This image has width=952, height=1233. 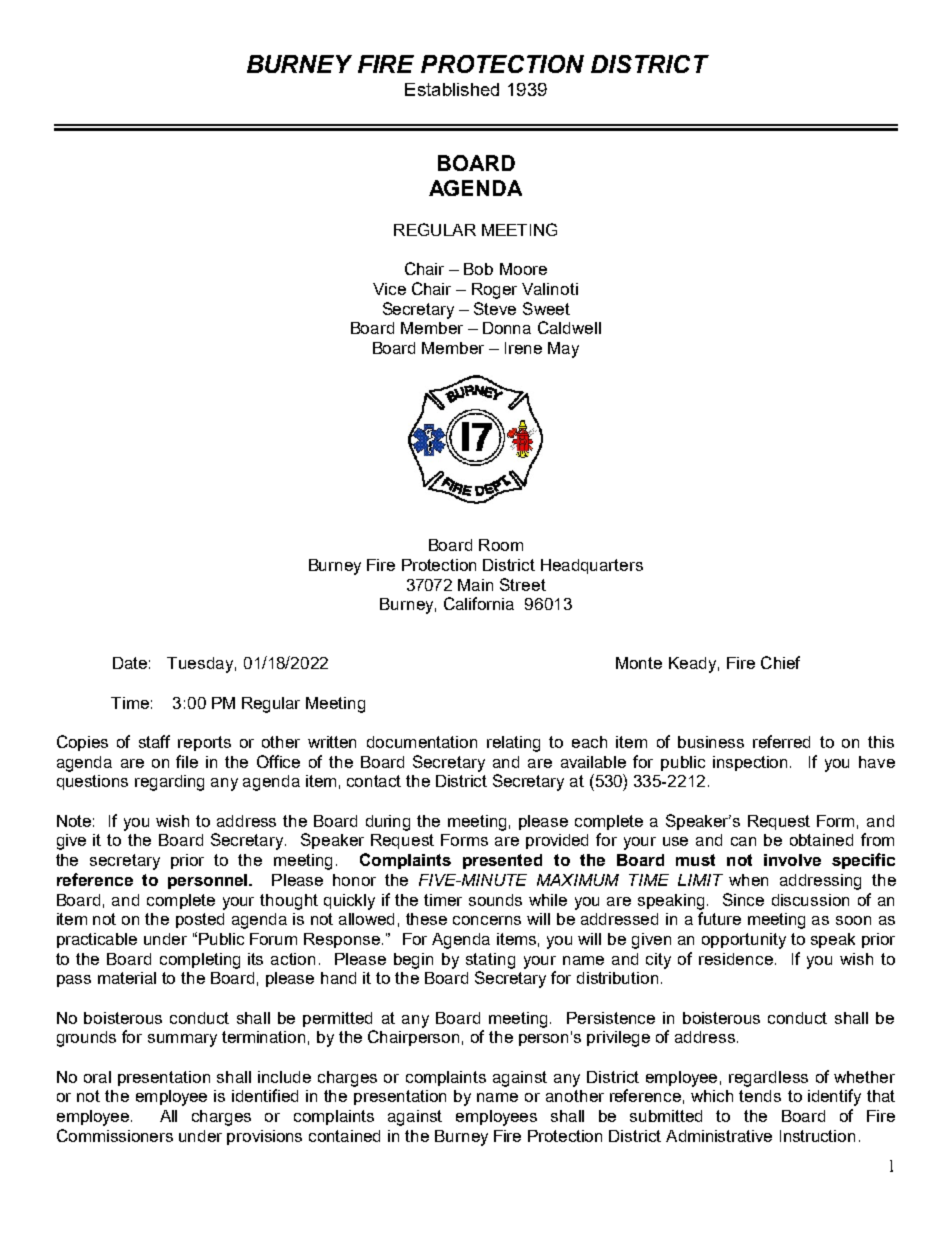 What do you see at coordinates (501, 545) in the image?
I see `Room` at bounding box center [501, 545].
